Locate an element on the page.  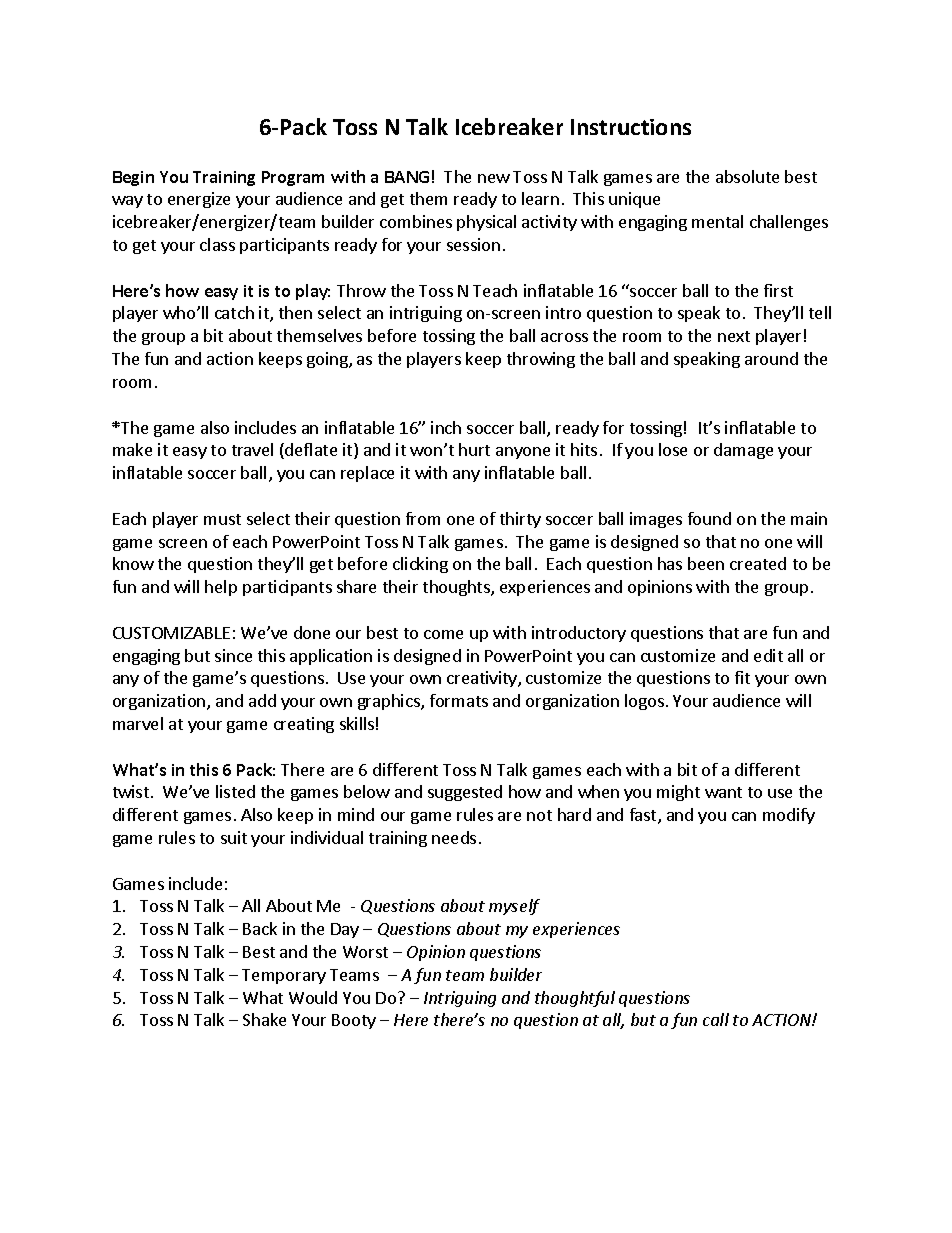
Begin is located at coordinates (133, 178).
